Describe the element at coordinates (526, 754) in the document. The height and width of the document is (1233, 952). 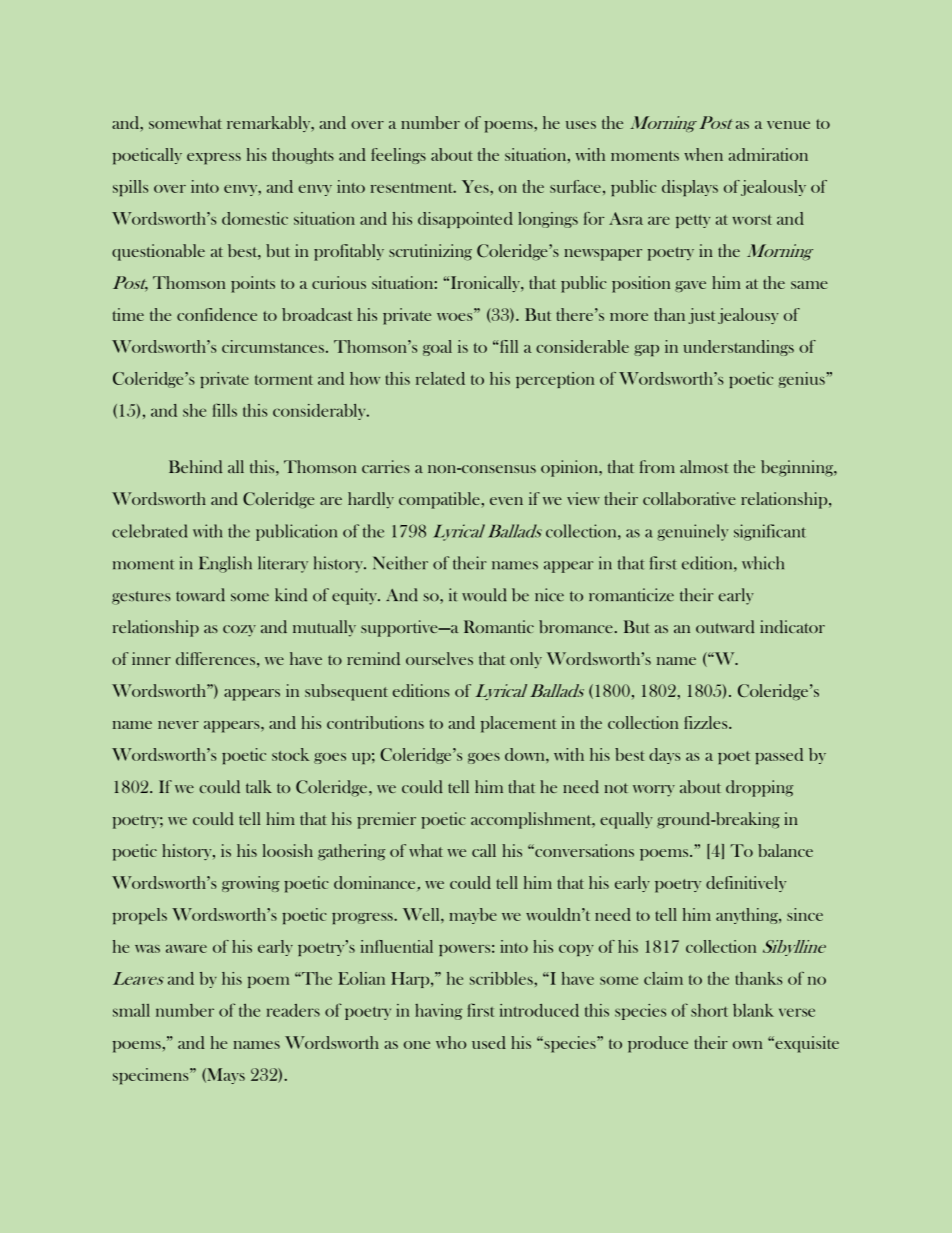
I see `down` at that location.
